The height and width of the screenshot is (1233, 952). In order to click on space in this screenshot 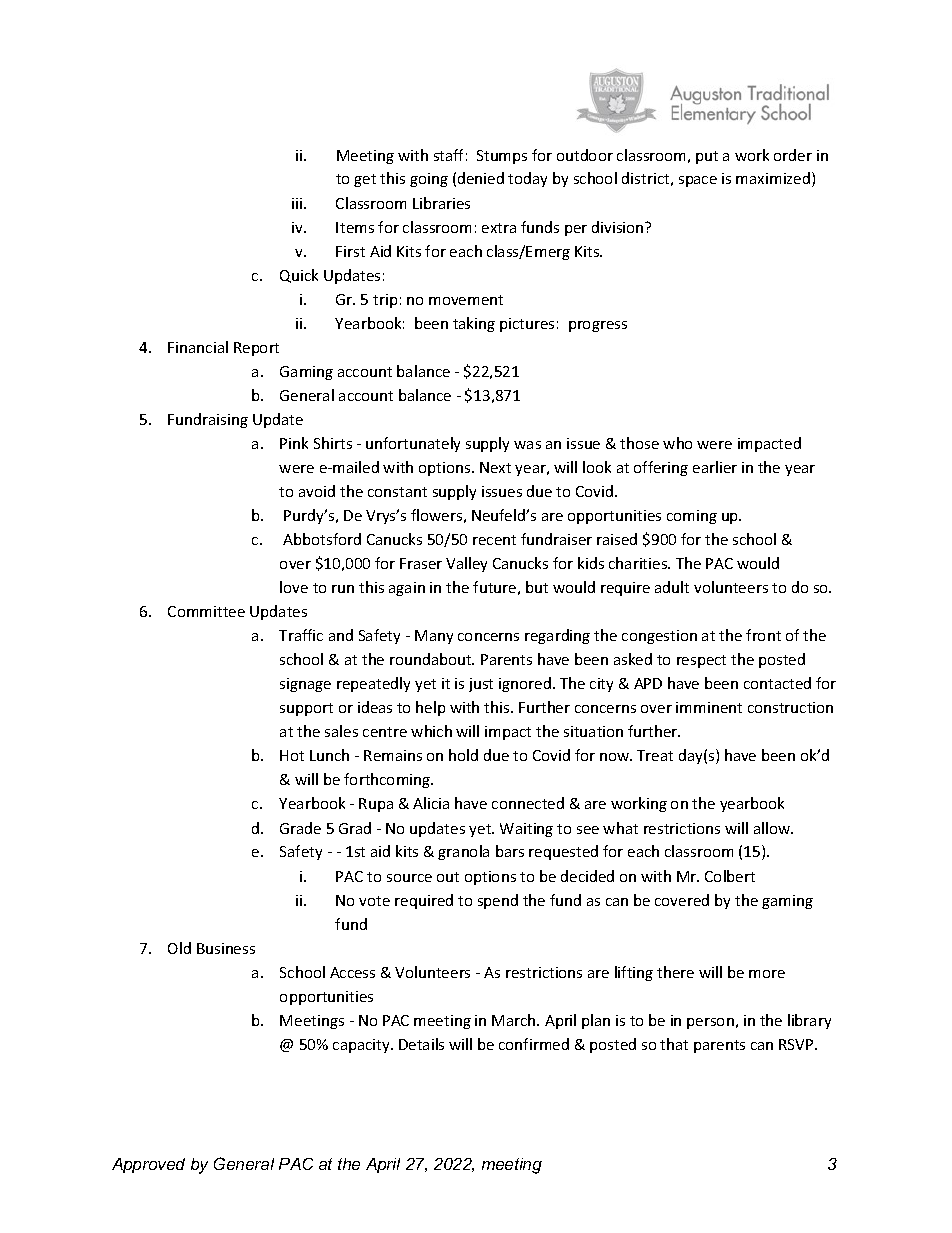, I will do `click(698, 181)`.
